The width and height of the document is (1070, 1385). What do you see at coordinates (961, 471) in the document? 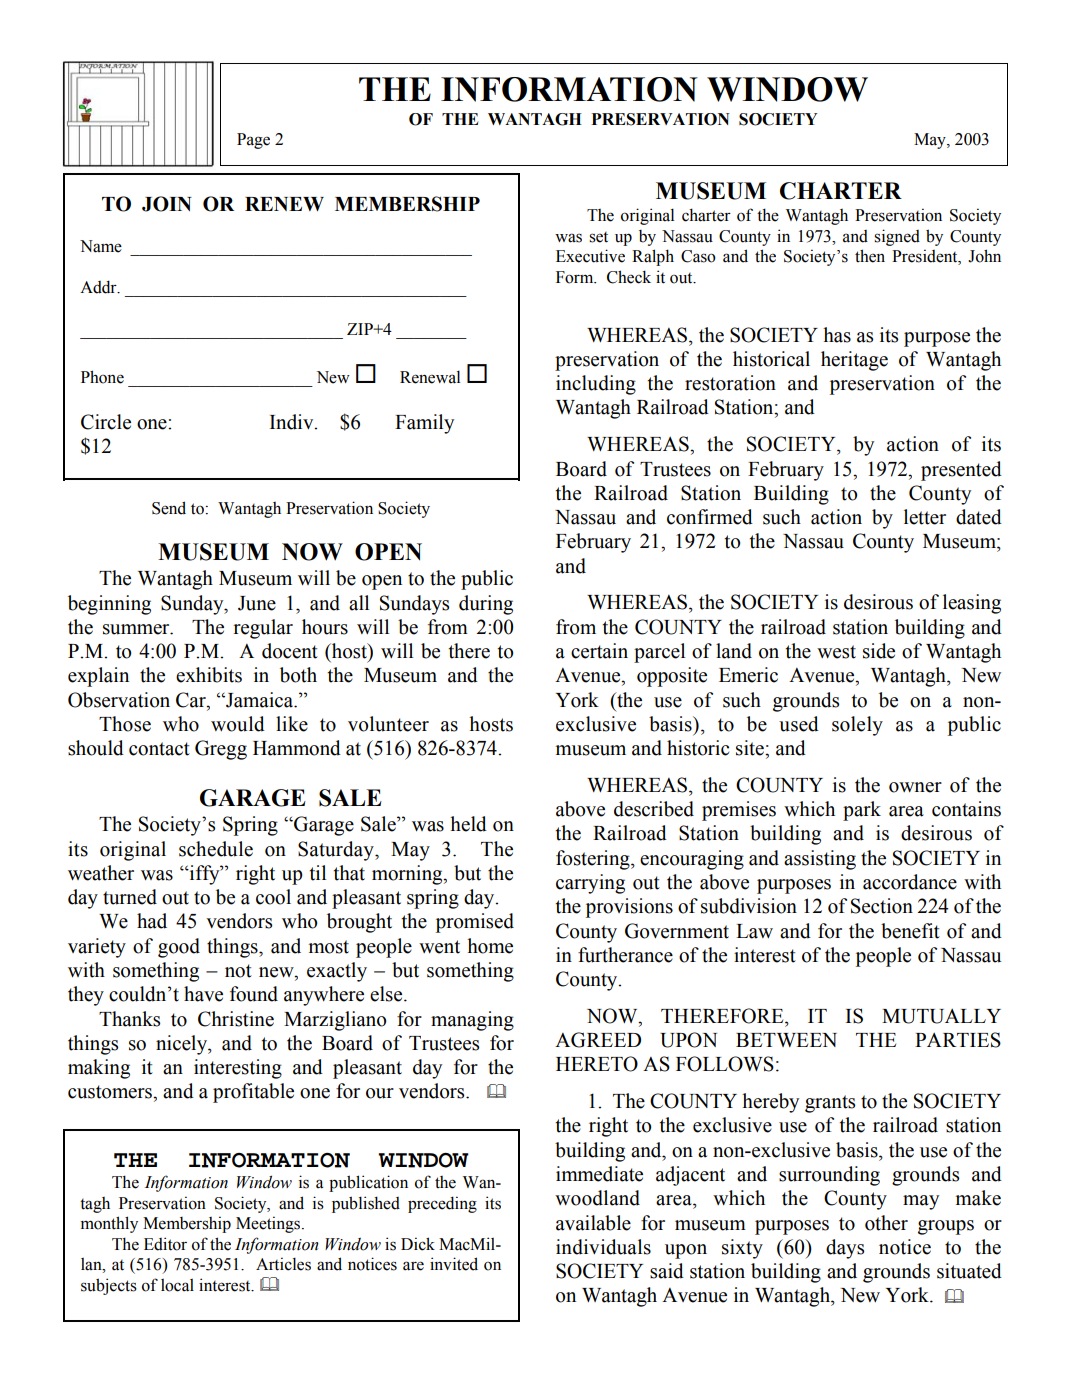
I see `presented` at bounding box center [961, 471].
